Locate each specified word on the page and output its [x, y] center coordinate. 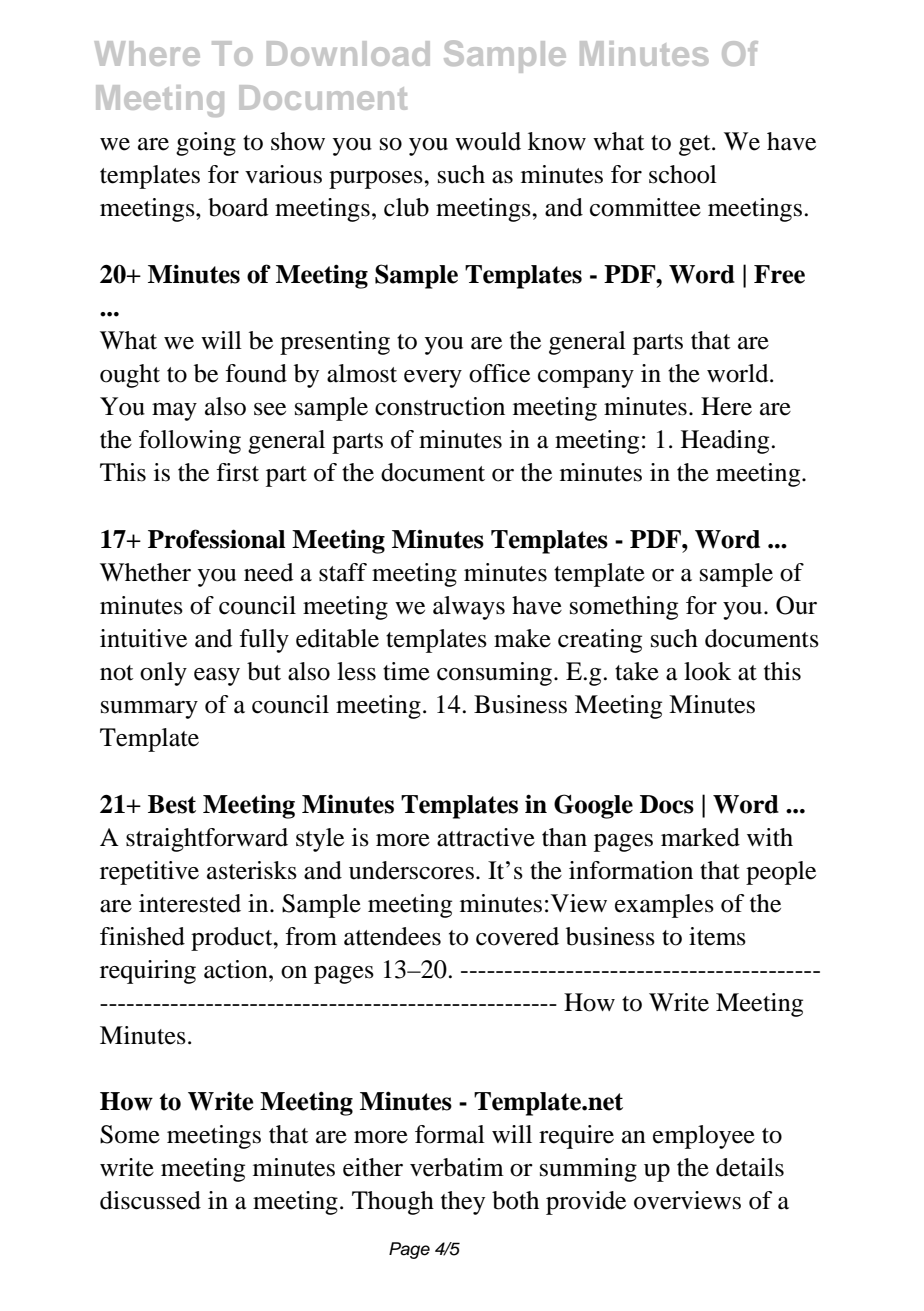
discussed [150, 1200]
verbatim [457, 1167]
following [190, 442]
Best [172, 804]
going [206, 144]
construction [440, 406]
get [696, 145]
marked [700, 837]
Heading [725, 442]
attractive [486, 837]
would [488, 141]
